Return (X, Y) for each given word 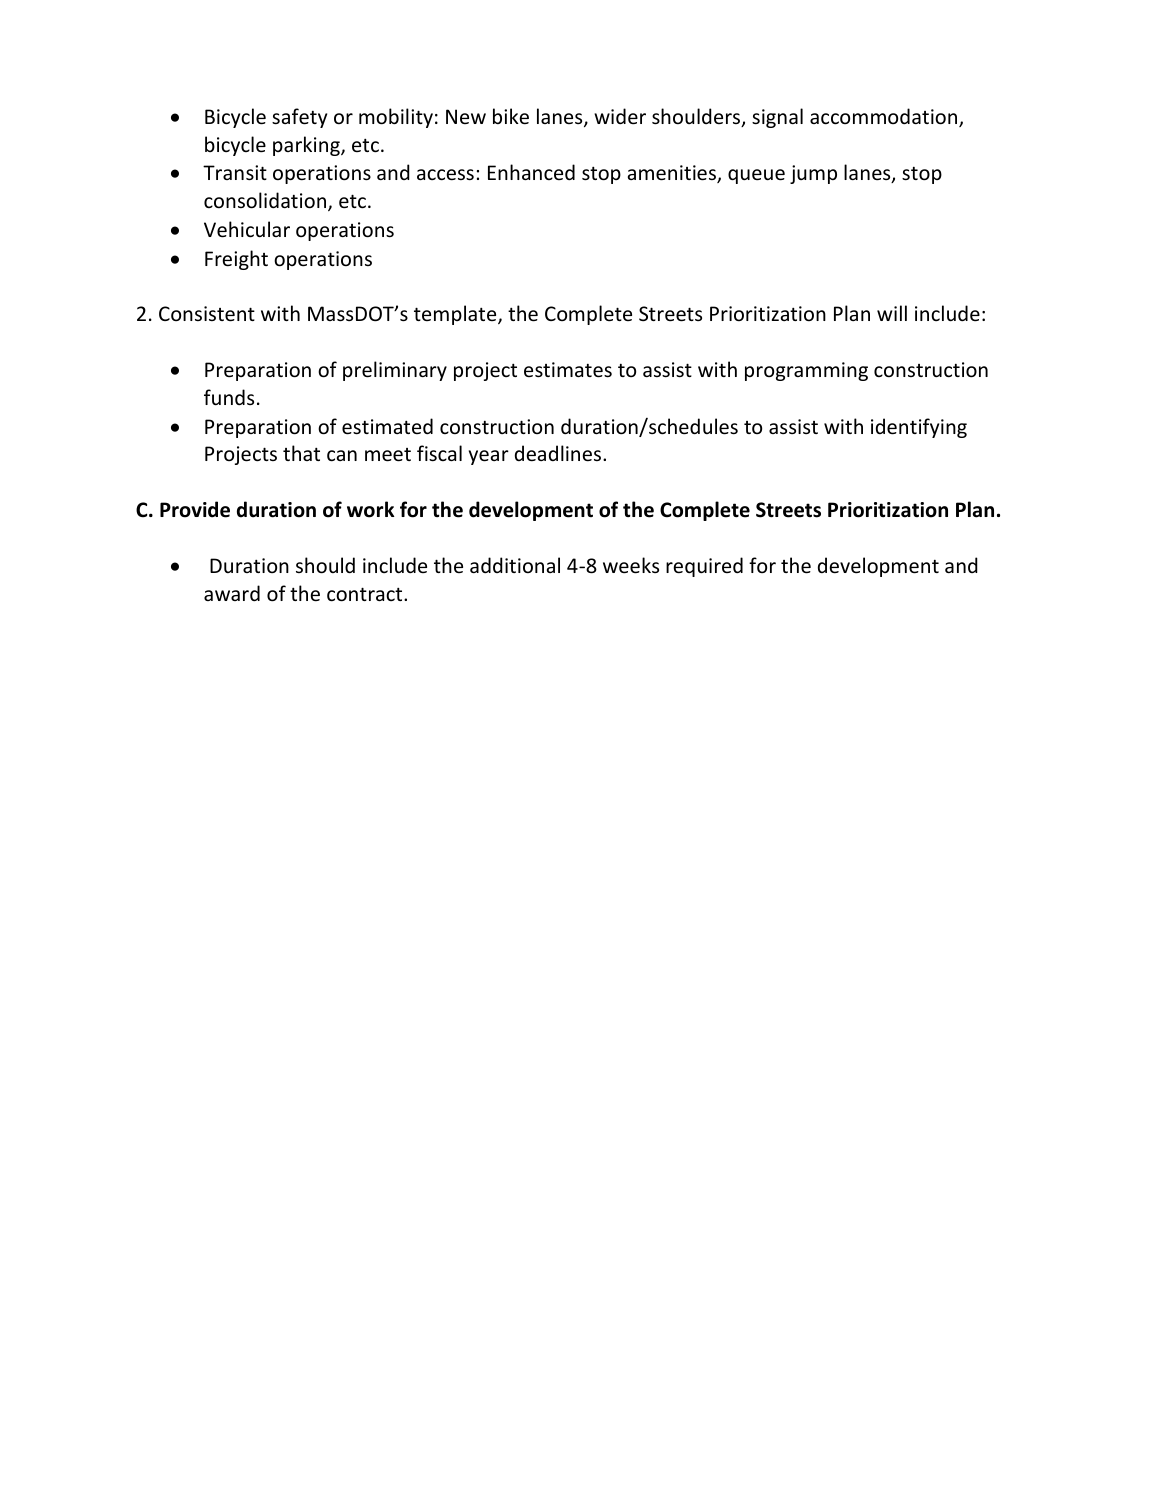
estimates (568, 370)
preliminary (395, 371)
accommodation (885, 117)
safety (299, 118)
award (232, 593)
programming (806, 371)
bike (511, 116)
